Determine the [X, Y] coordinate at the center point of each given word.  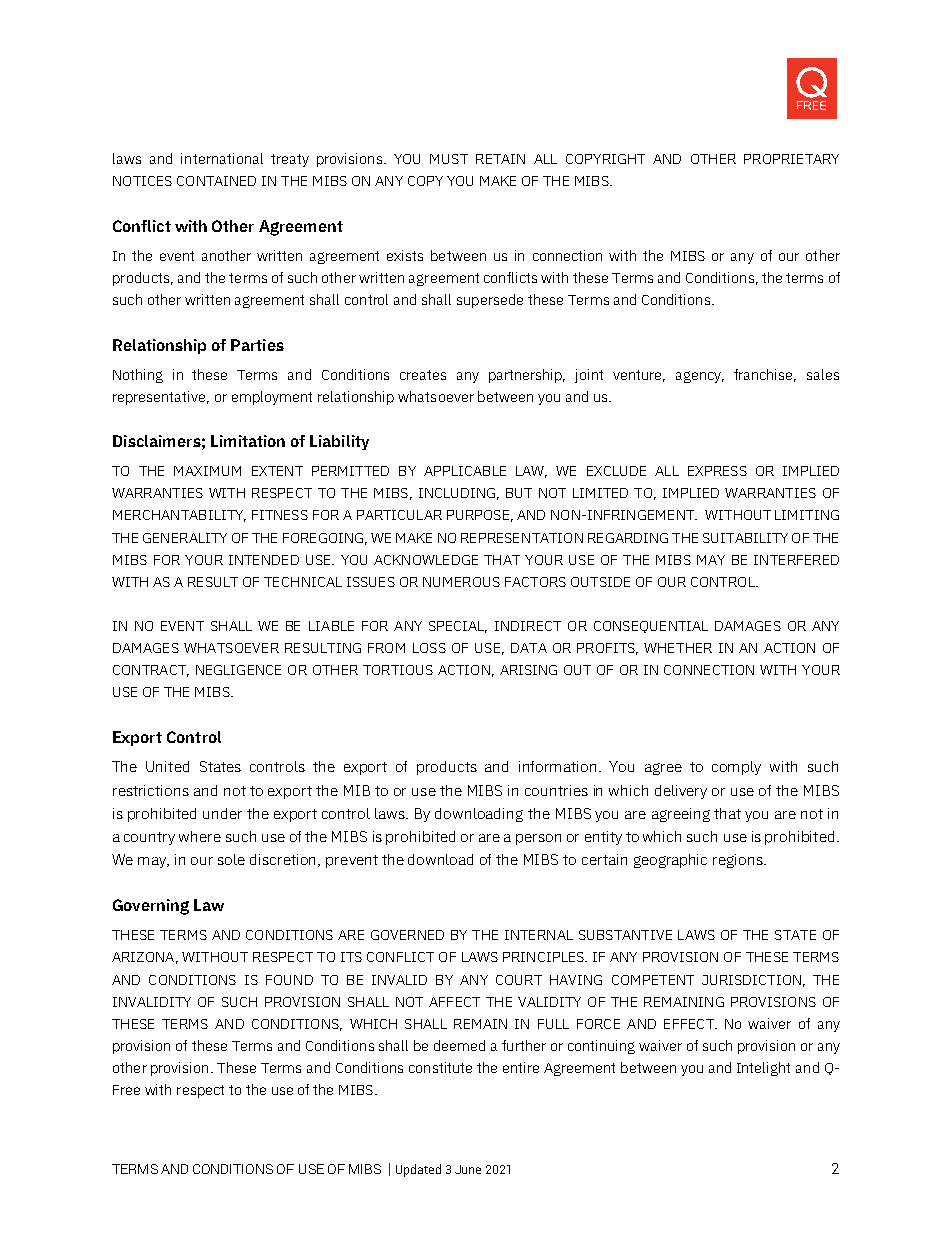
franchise [765, 375]
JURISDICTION [751, 980]
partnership [527, 376]
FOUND [289, 980]
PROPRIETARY [791, 159]
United [167, 766]
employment [272, 398]
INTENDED [264, 560]
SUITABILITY [745, 538]
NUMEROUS [461, 582]
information [559, 766]
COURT [519, 980]
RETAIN [500, 159]
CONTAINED [216, 181]
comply [736, 768]
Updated [418, 1170]
